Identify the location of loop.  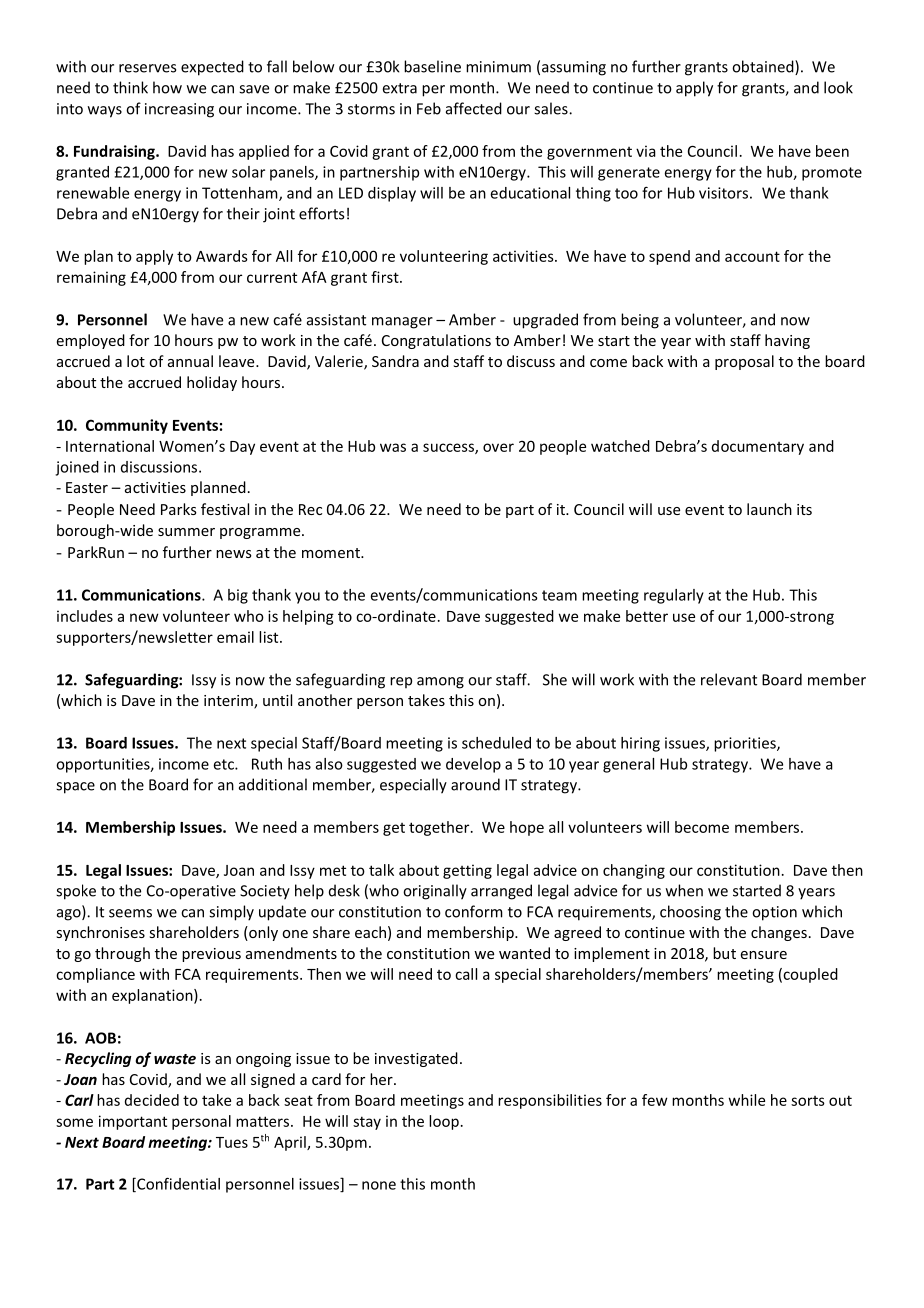
(444, 1122).
